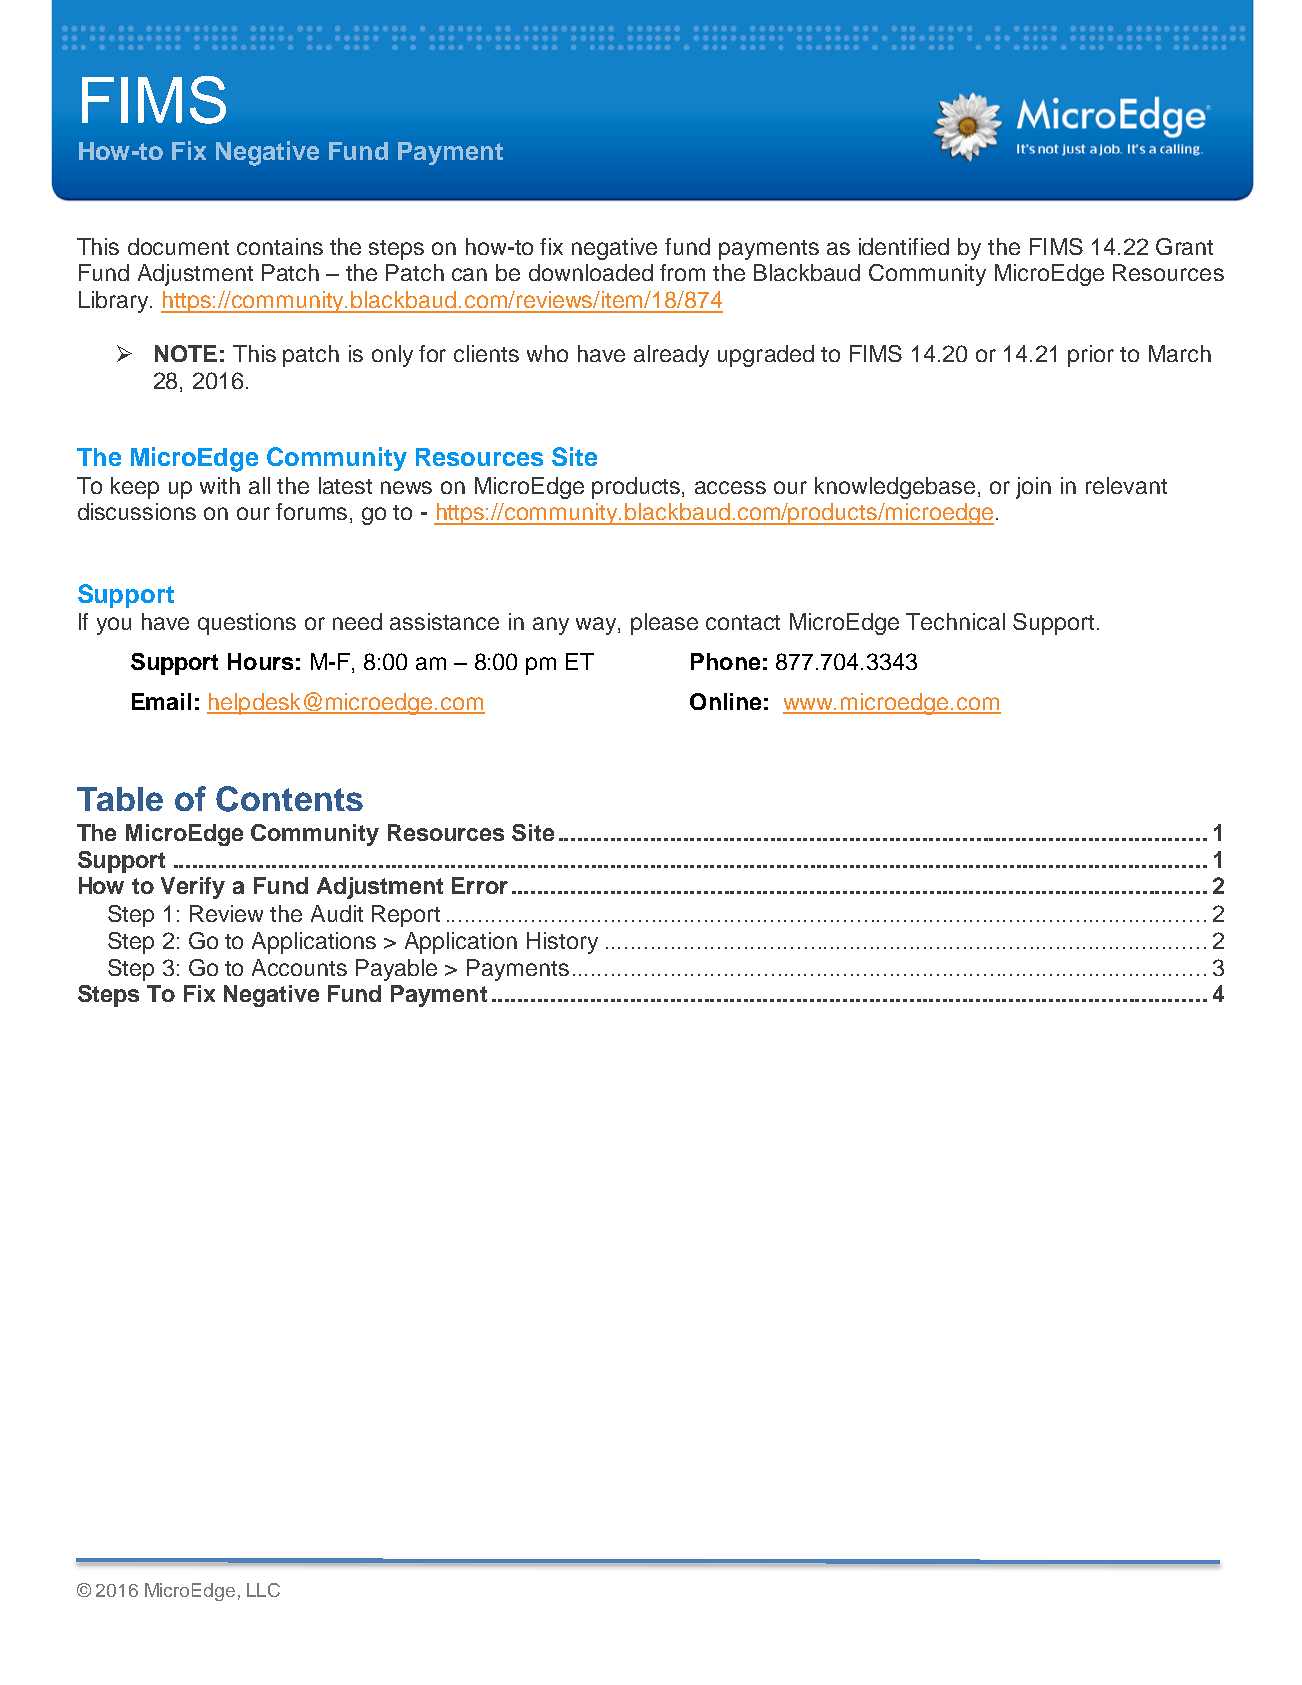 This page has height=1685, width=1302. I want to click on Accounts, so click(299, 967).
